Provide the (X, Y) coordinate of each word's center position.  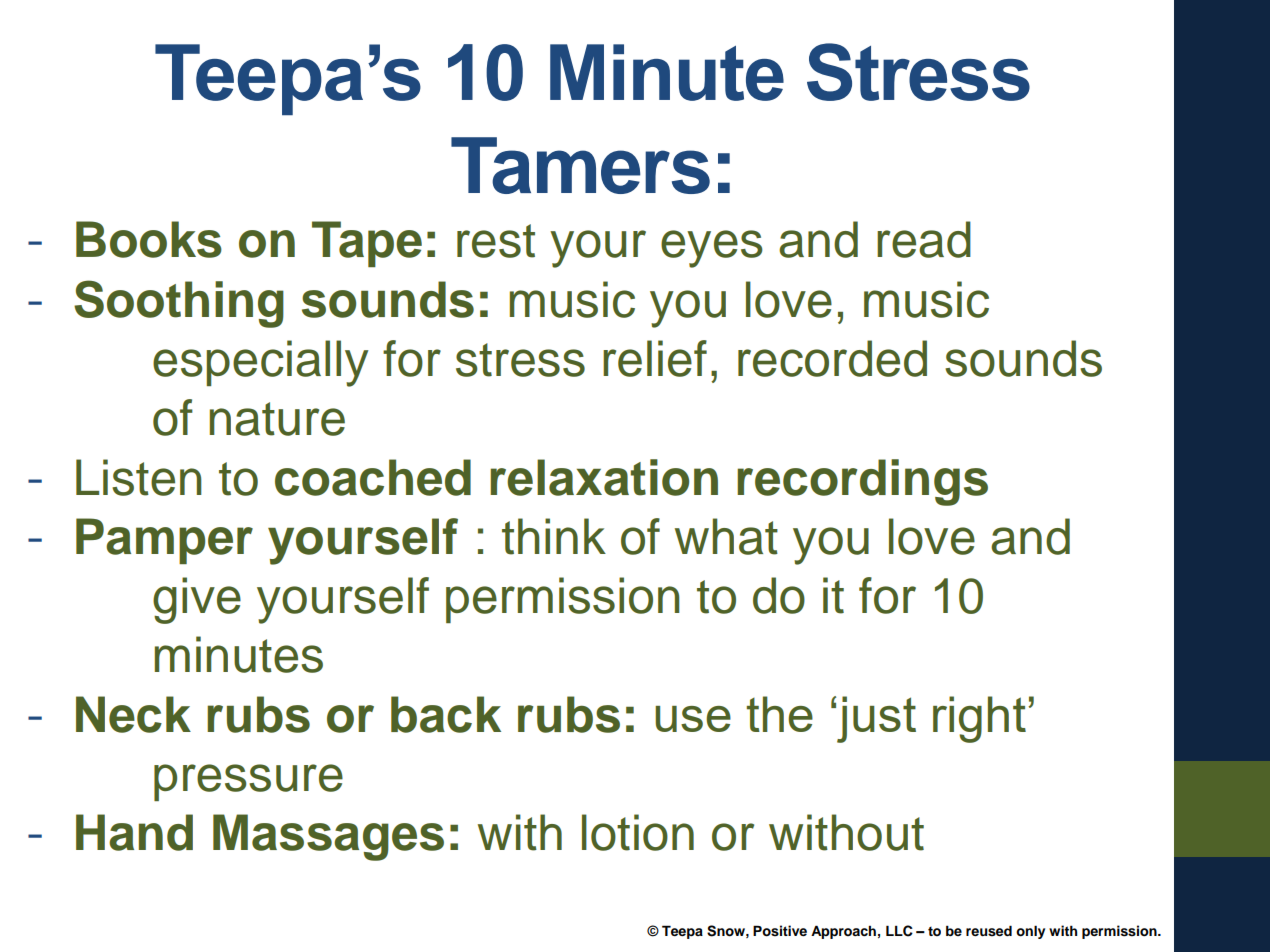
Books (149, 239)
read (924, 239)
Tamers (580, 165)
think (554, 536)
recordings (862, 482)
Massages (328, 837)
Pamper (164, 541)
